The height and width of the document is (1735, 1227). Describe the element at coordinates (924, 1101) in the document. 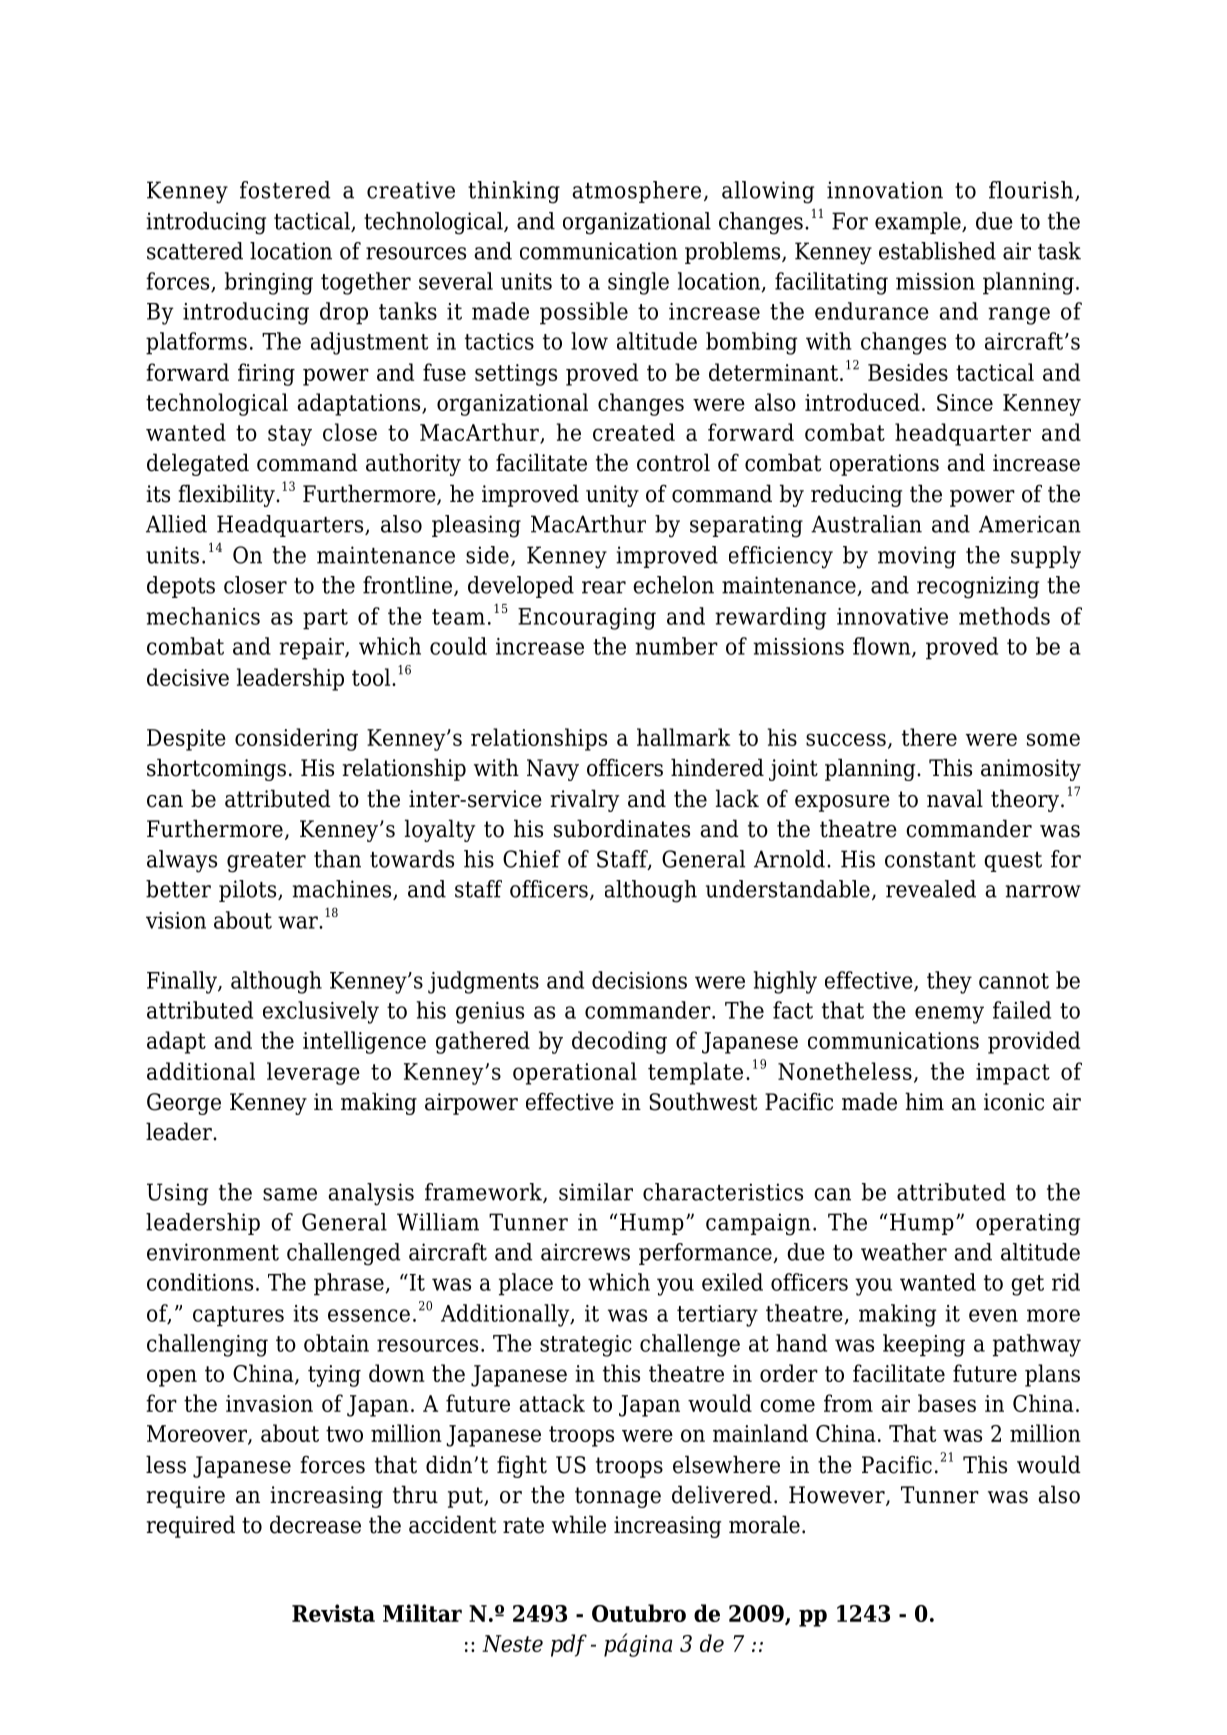

I see `him` at that location.
